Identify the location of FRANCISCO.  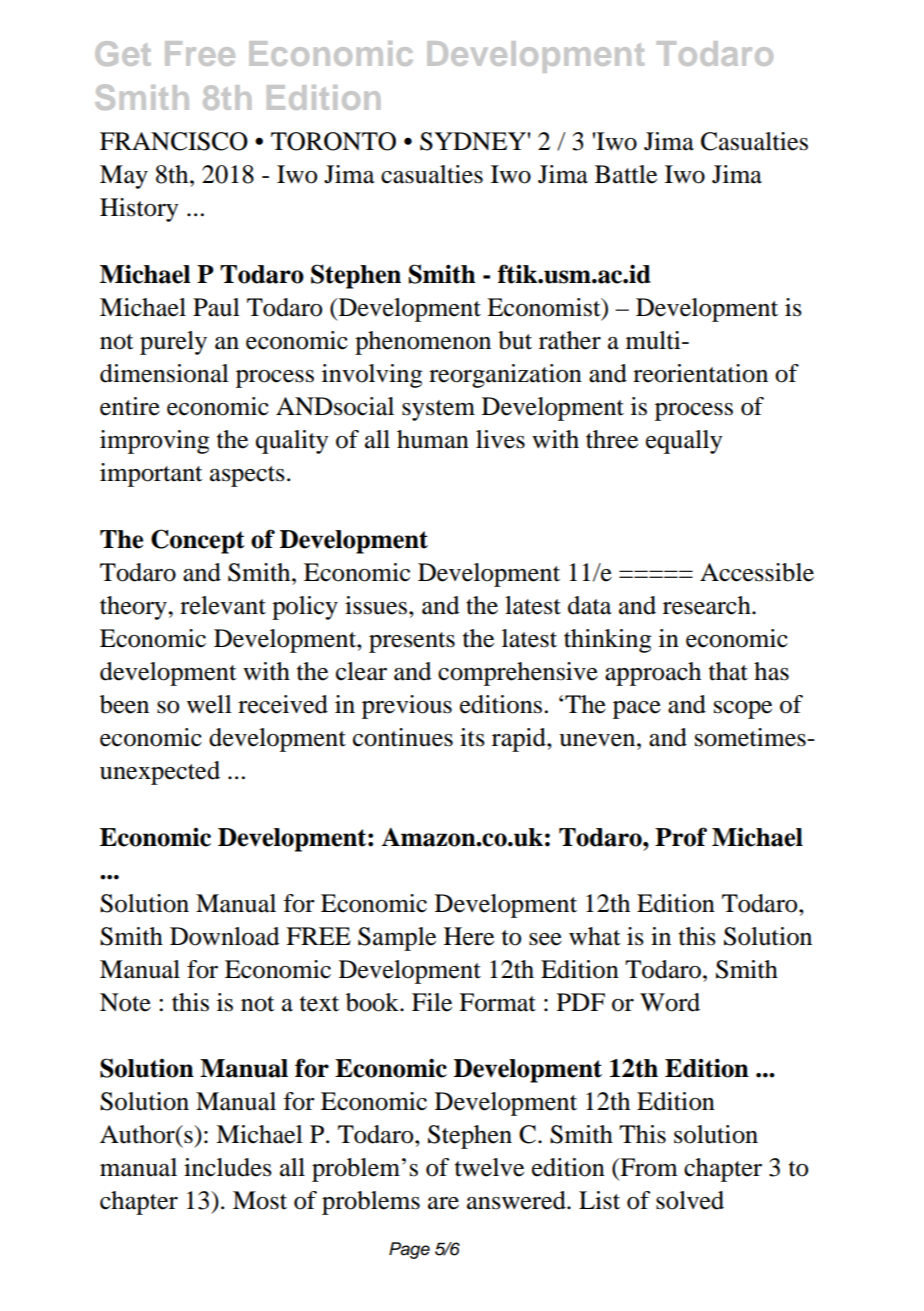
(174, 141).
